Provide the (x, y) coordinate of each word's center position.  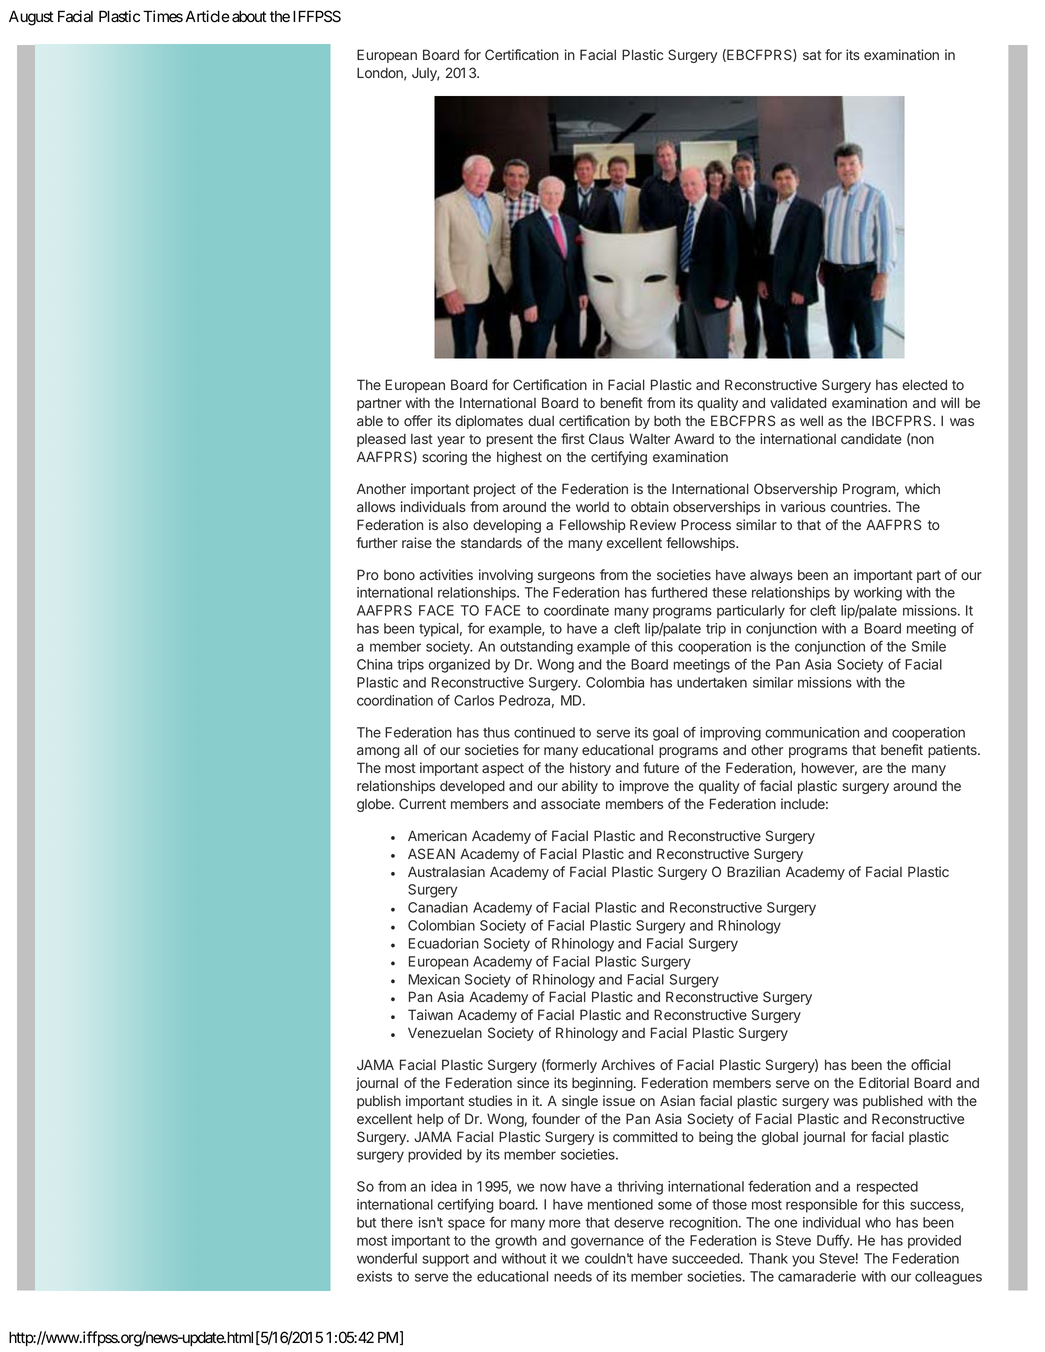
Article (208, 16)
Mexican (434, 979)
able (370, 420)
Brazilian (753, 871)
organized (459, 666)
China (375, 664)
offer (418, 420)
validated (798, 402)
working (878, 594)
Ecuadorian (444, 943)
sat (812, 55)
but (366, 1222)
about (249, 16)
